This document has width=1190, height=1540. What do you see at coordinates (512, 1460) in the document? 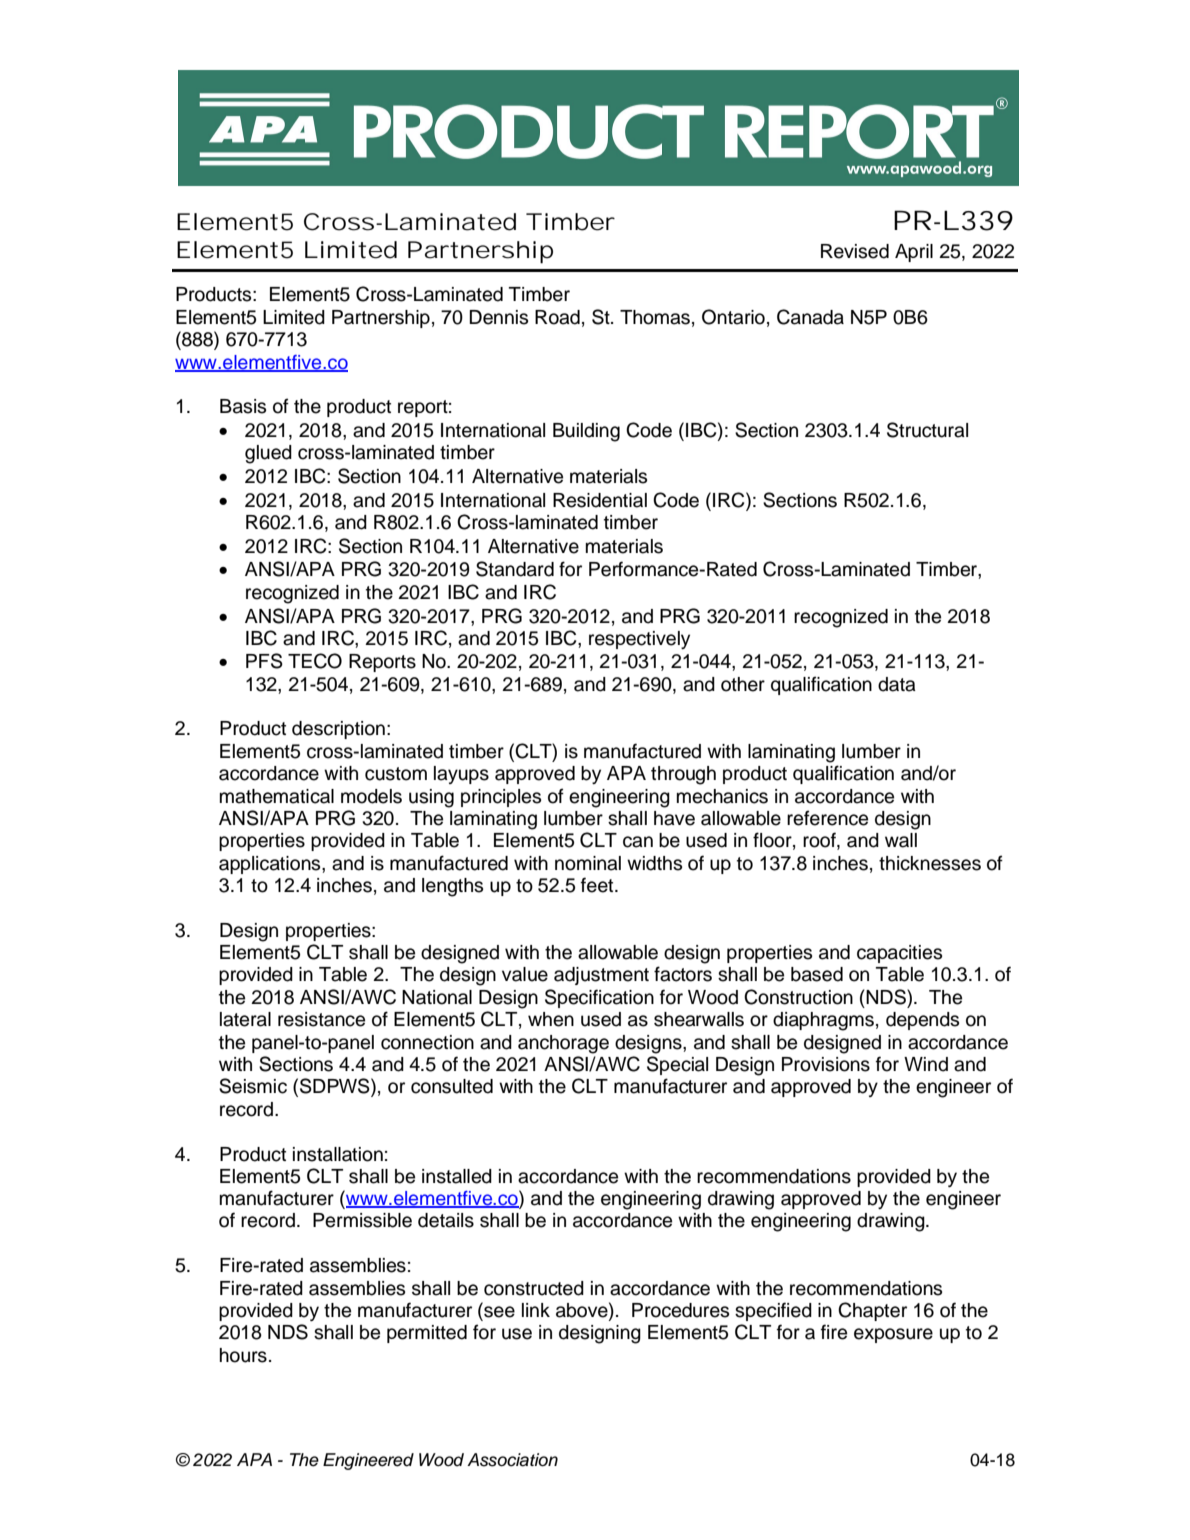
I see `Association` at bounding box center [512, 1460].
